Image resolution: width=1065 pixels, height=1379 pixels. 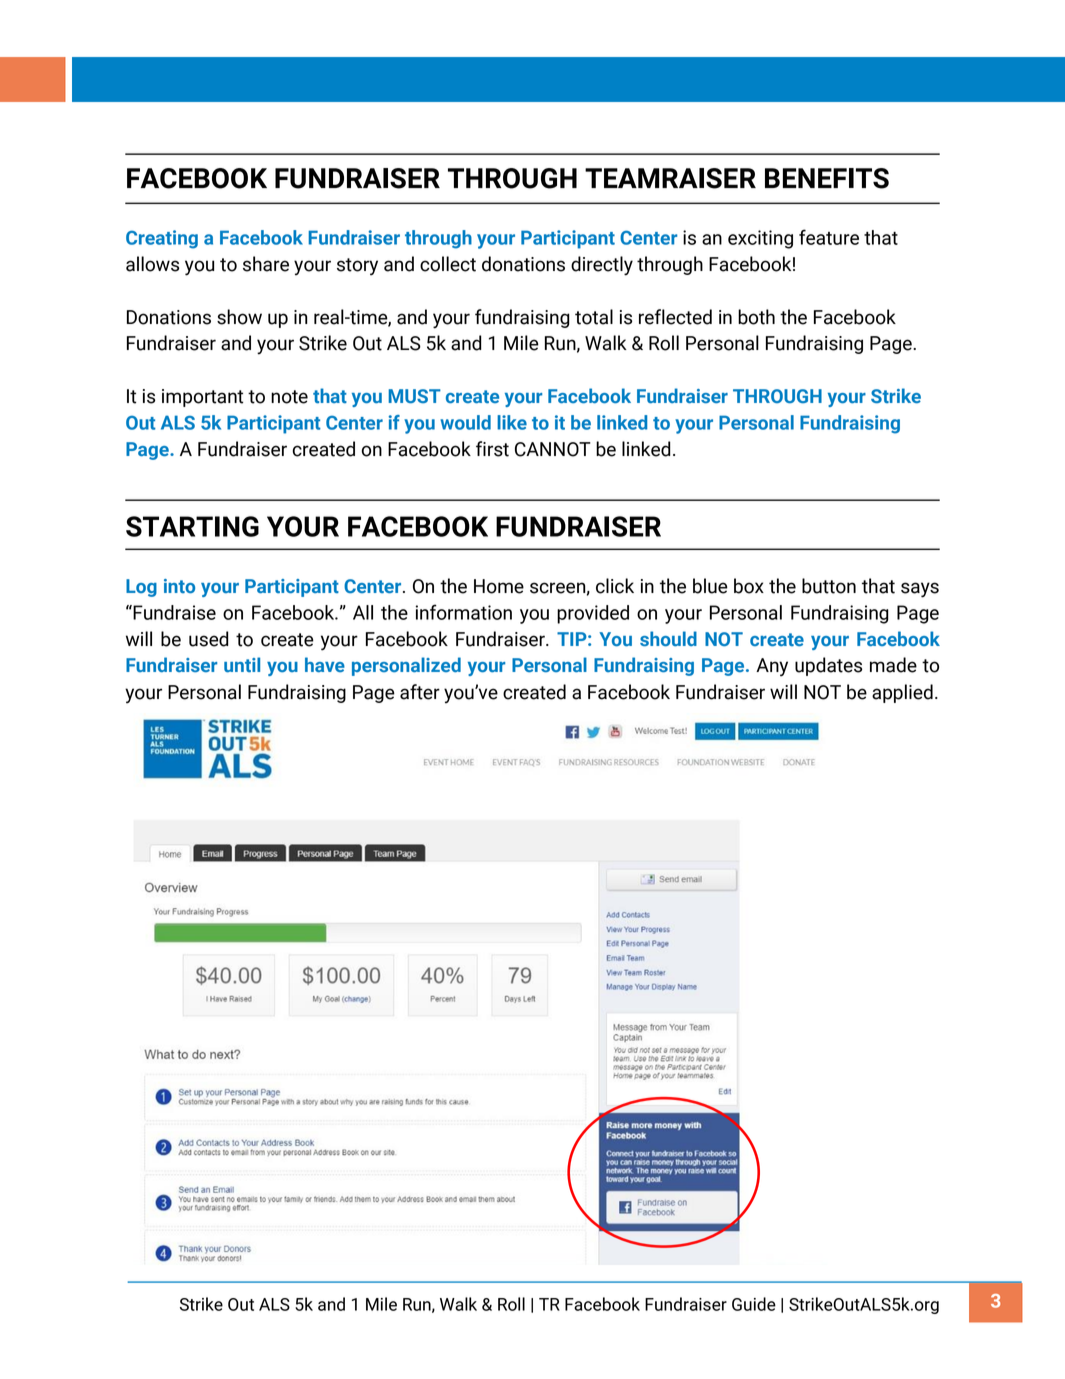 What do you see at coordinates (829, 237) in the screenshot?
I see `feature` at bounding box center [829, 237].
